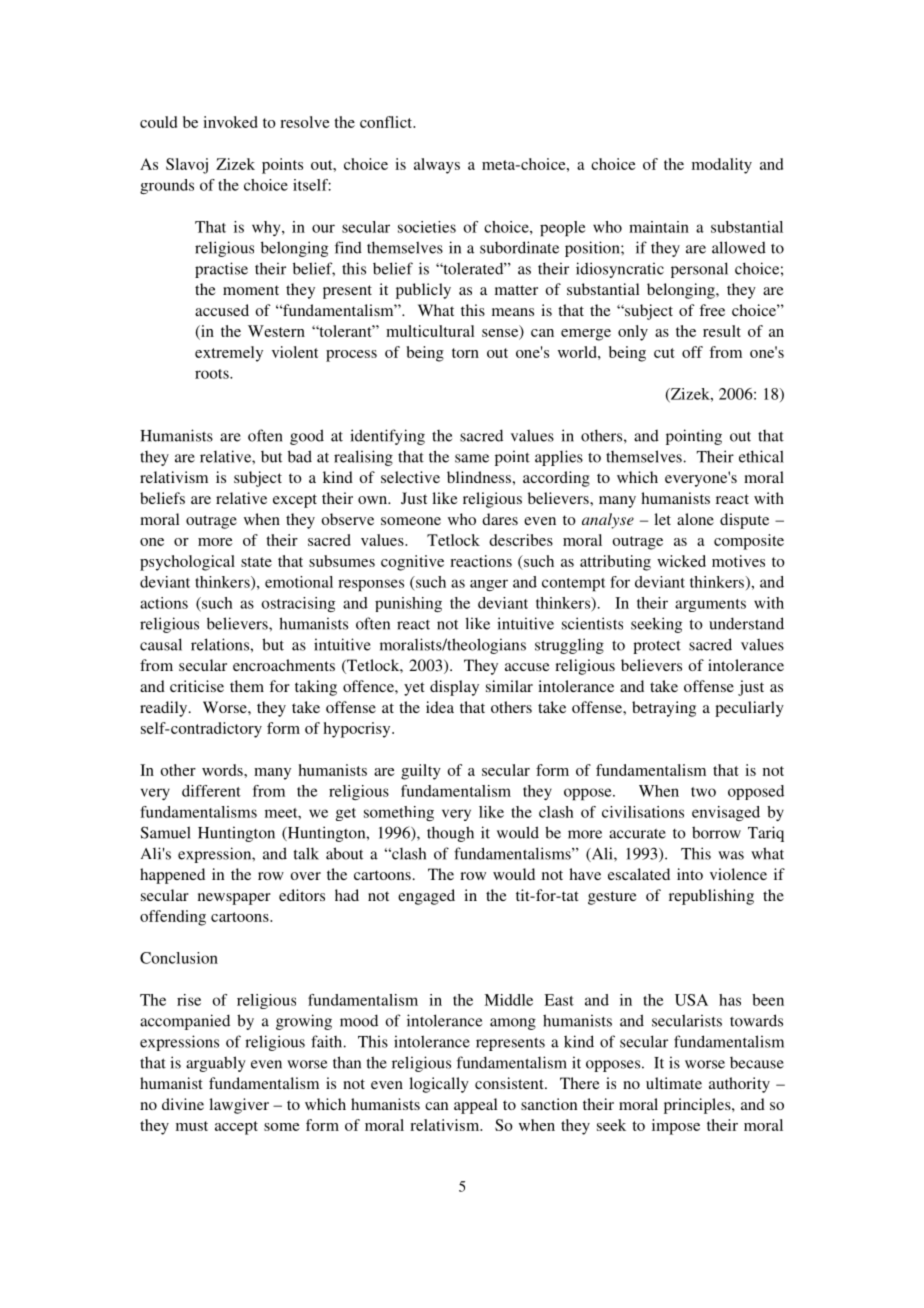  Describe the element at coordinates (489, 585) in the screenshot. I see `anger` at that location.
